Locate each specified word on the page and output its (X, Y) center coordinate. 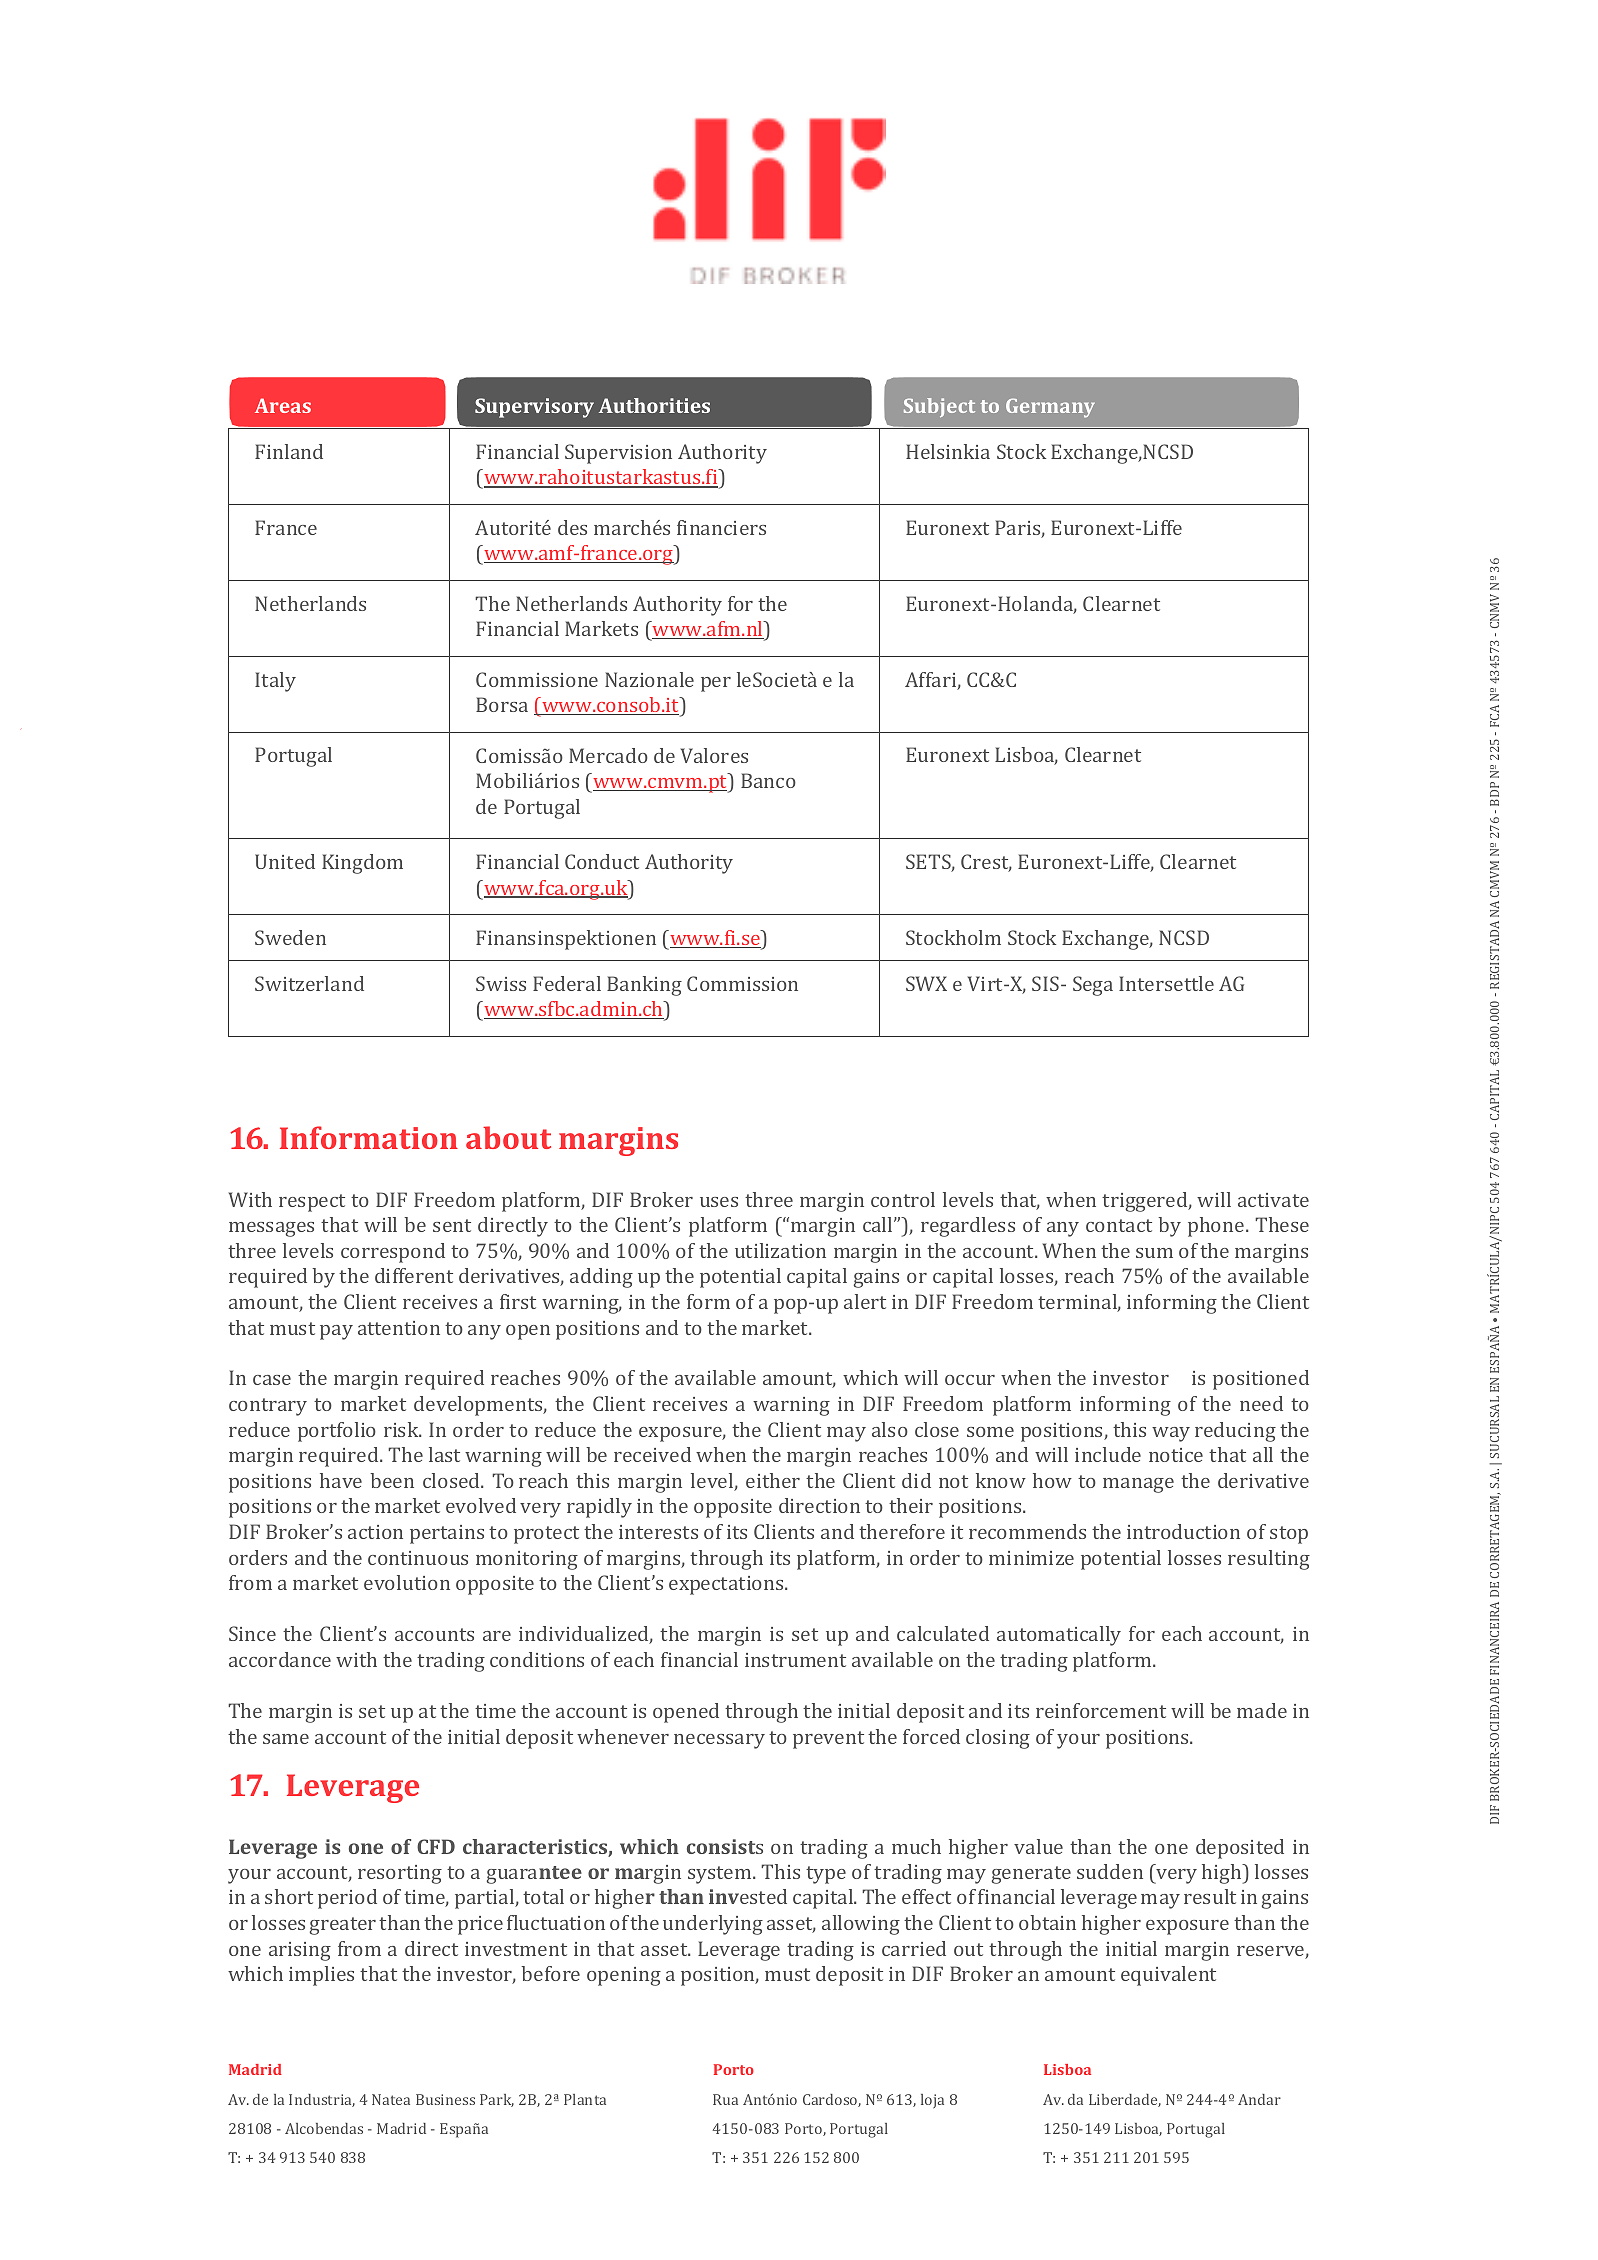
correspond (393, 1253)
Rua (725, 2099)
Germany (1050, 408)
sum (1154, 1253)
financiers (721, 527)
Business (445, 2099)
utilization (780, 1250)
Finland (289, 451)
